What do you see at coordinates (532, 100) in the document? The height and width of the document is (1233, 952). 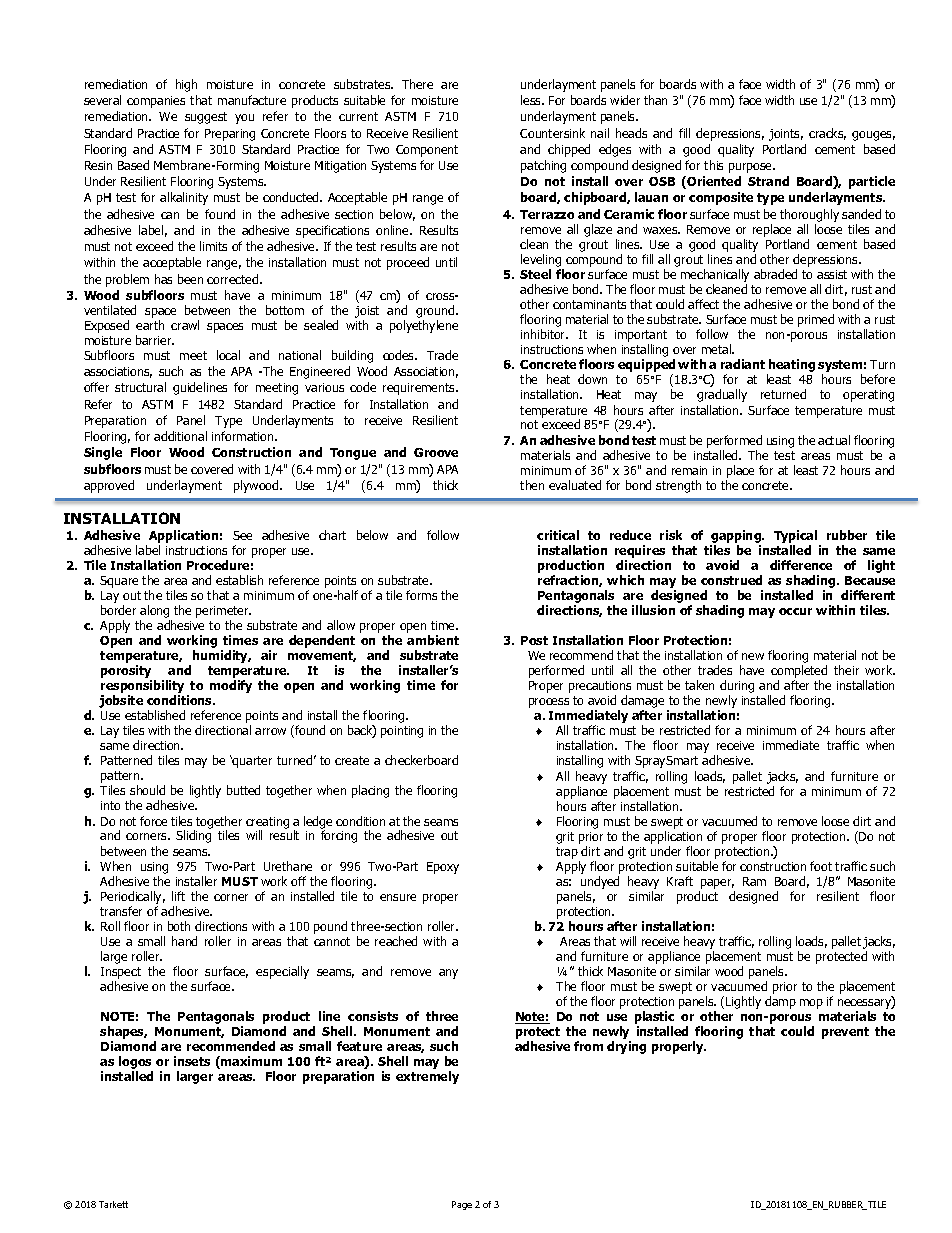 I see `less` at bounding box center [532, 100].
